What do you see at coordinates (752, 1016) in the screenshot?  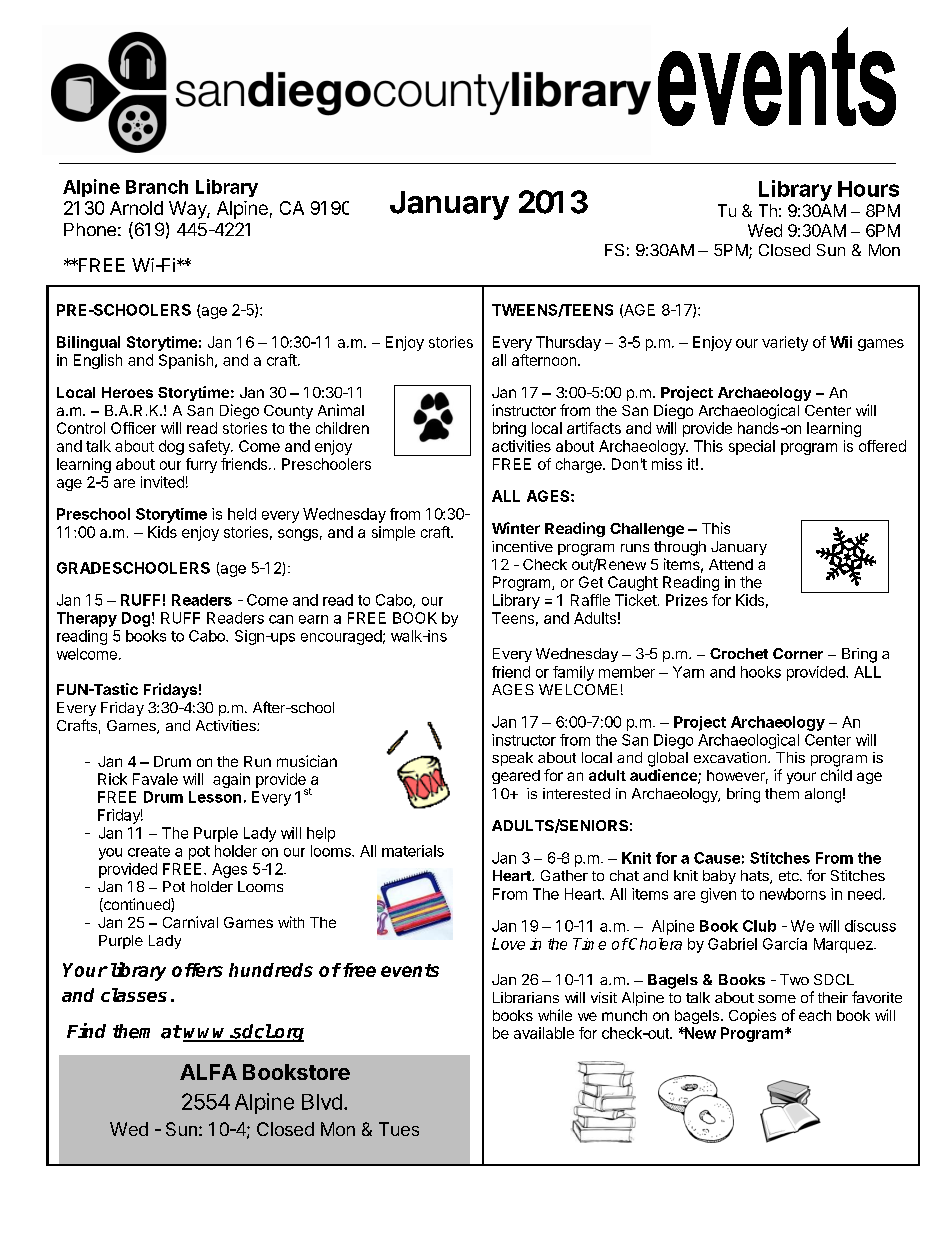 I see `Copies` at bounding box center [752, 1016].
